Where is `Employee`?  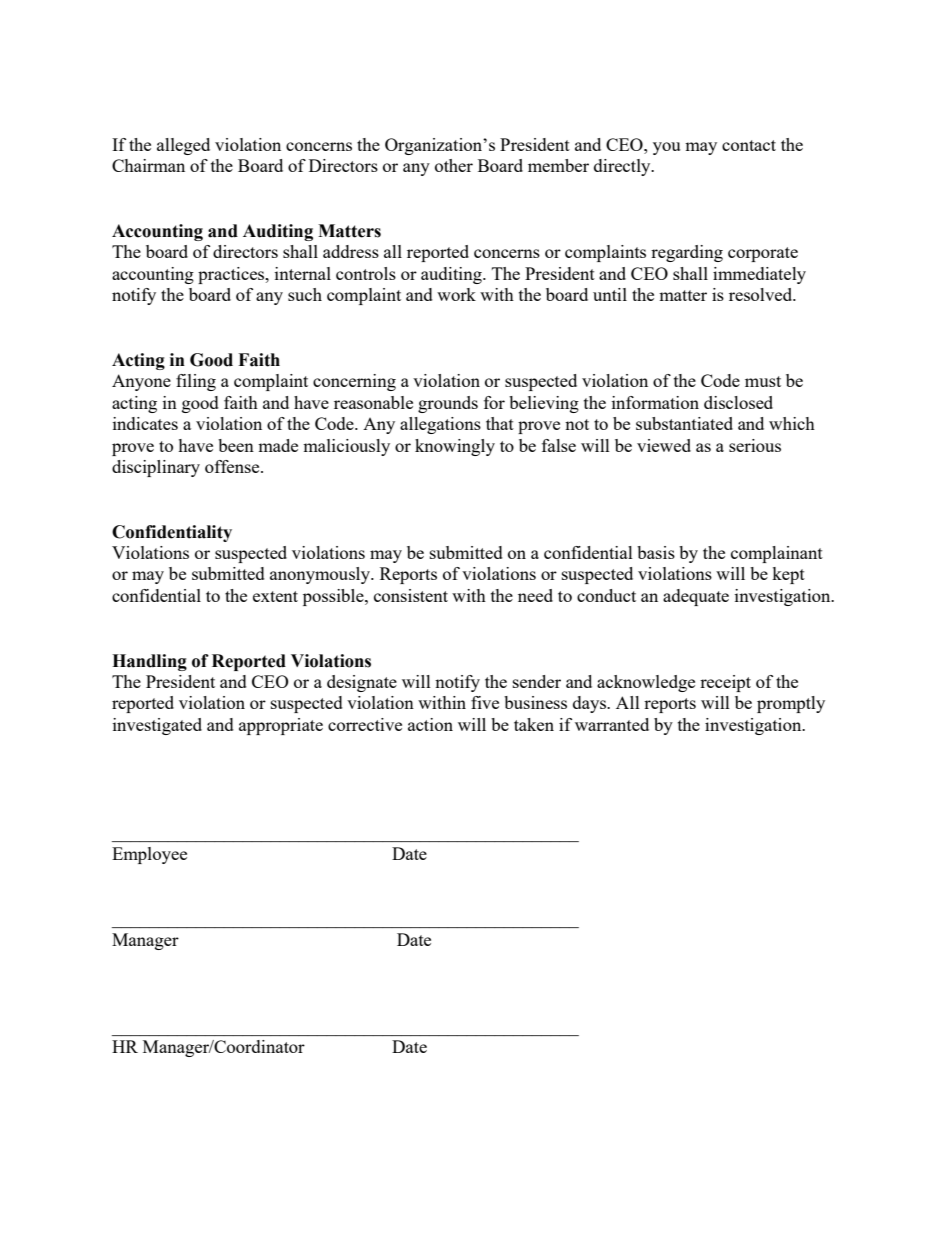
Employee is located at coordinates (149, 855).
